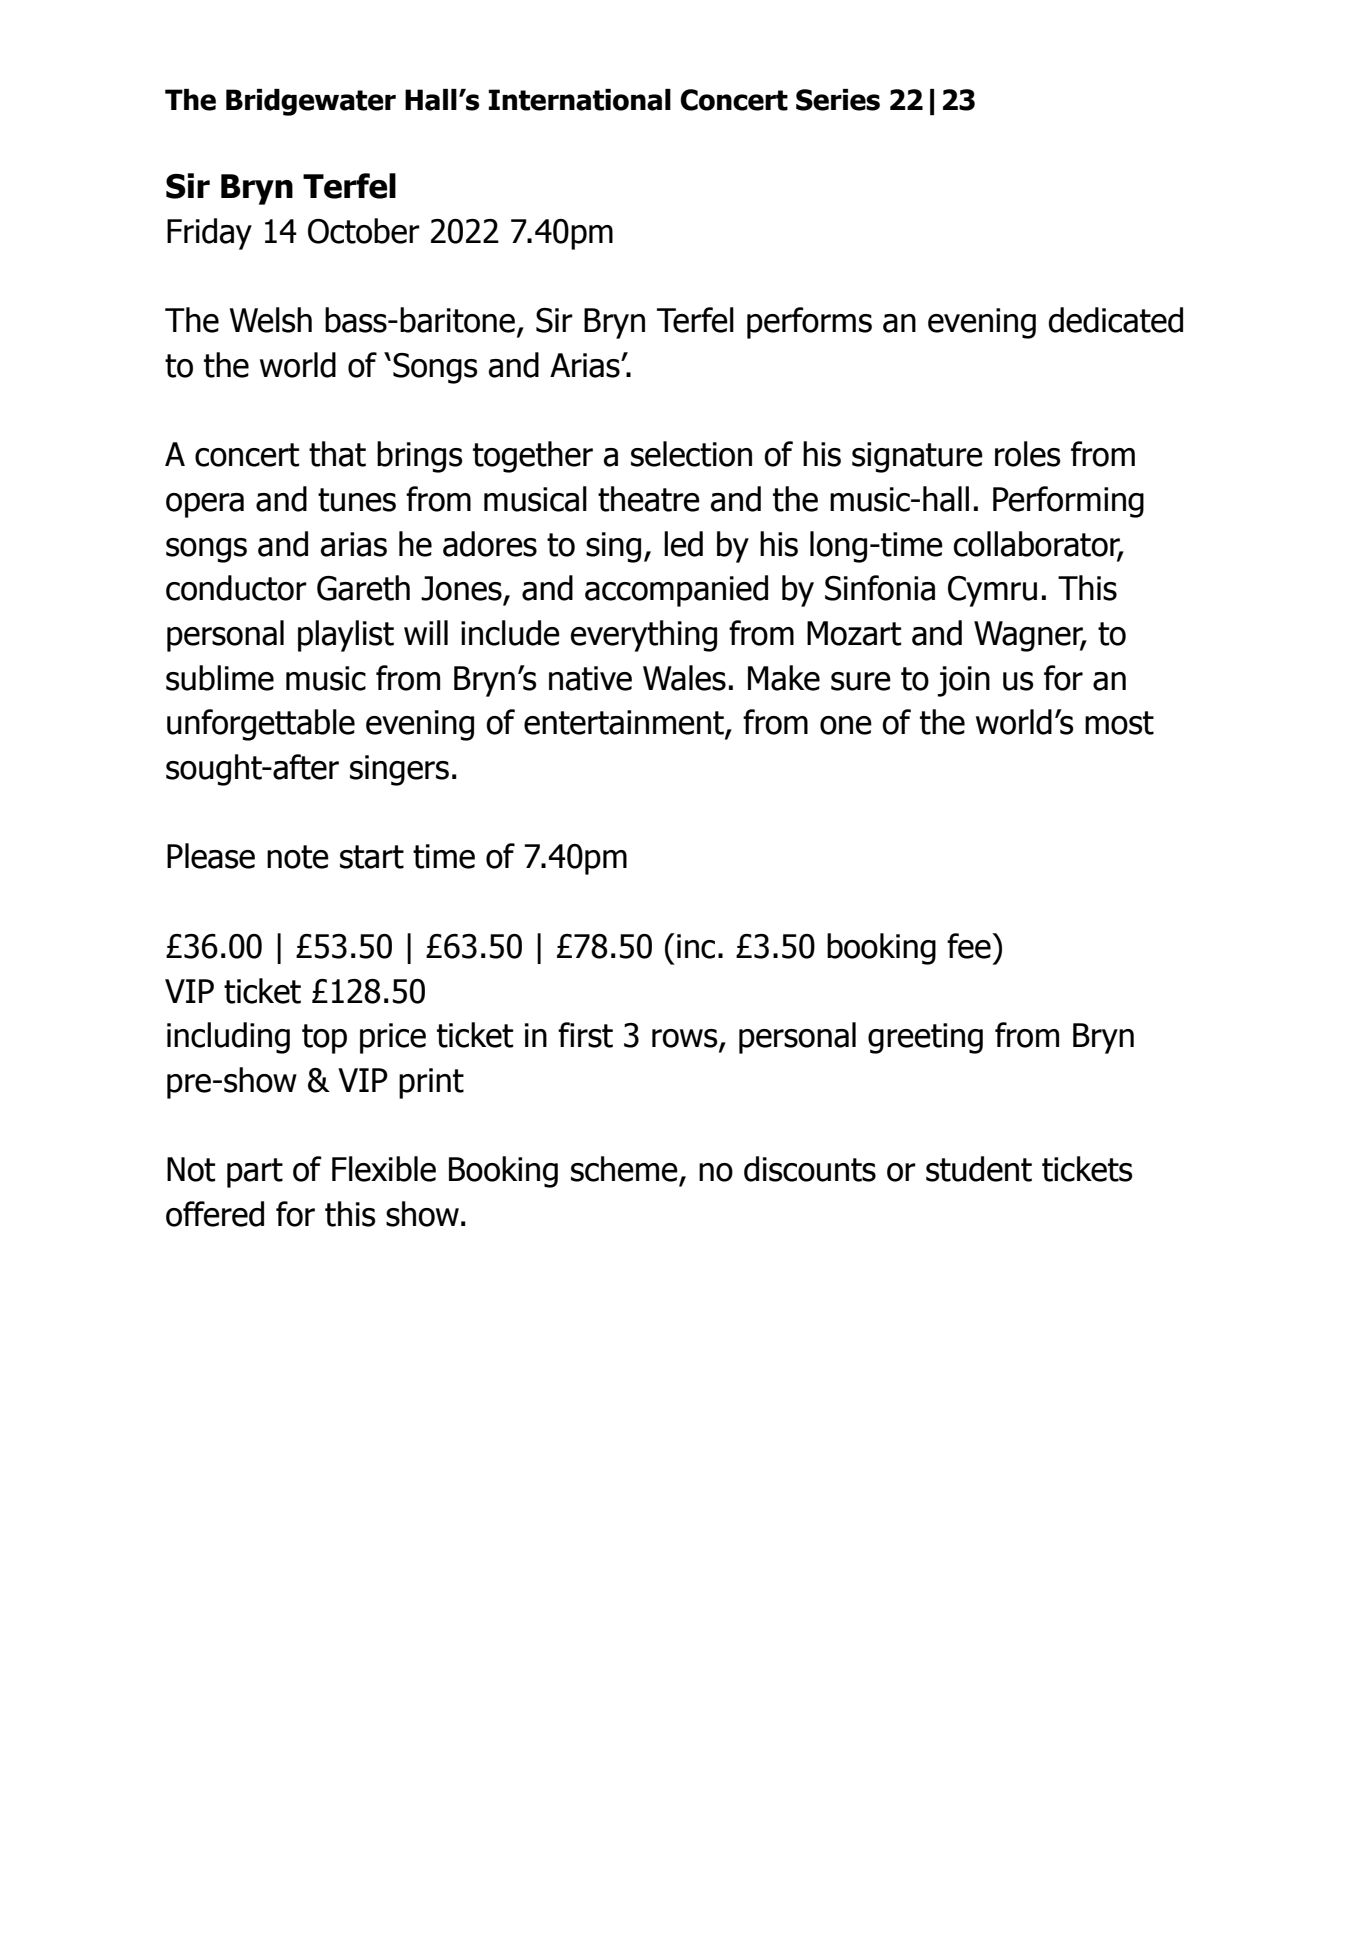 This page has width=1371, height=1937. What do you see at coordinates (979, 1169) in the page?
I see `student` at bounding box center [979, 1169].
